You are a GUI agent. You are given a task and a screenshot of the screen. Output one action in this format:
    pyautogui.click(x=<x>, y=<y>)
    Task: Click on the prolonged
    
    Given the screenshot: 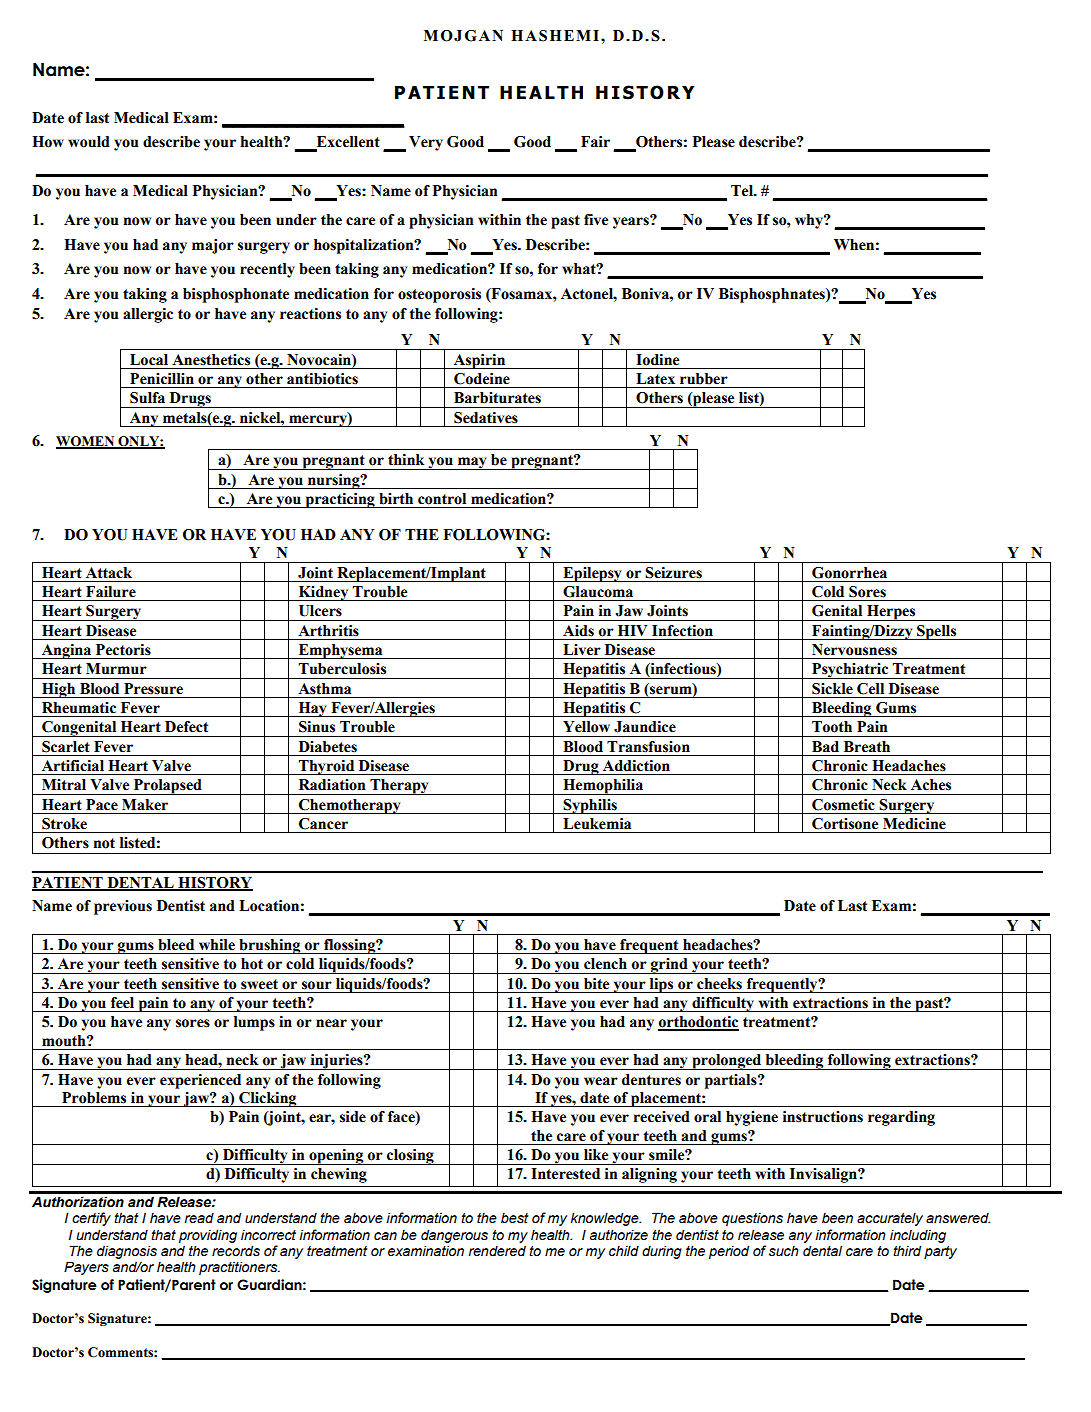 What is the action you would take?
    pyautogui.click(x=727, y=1062)
